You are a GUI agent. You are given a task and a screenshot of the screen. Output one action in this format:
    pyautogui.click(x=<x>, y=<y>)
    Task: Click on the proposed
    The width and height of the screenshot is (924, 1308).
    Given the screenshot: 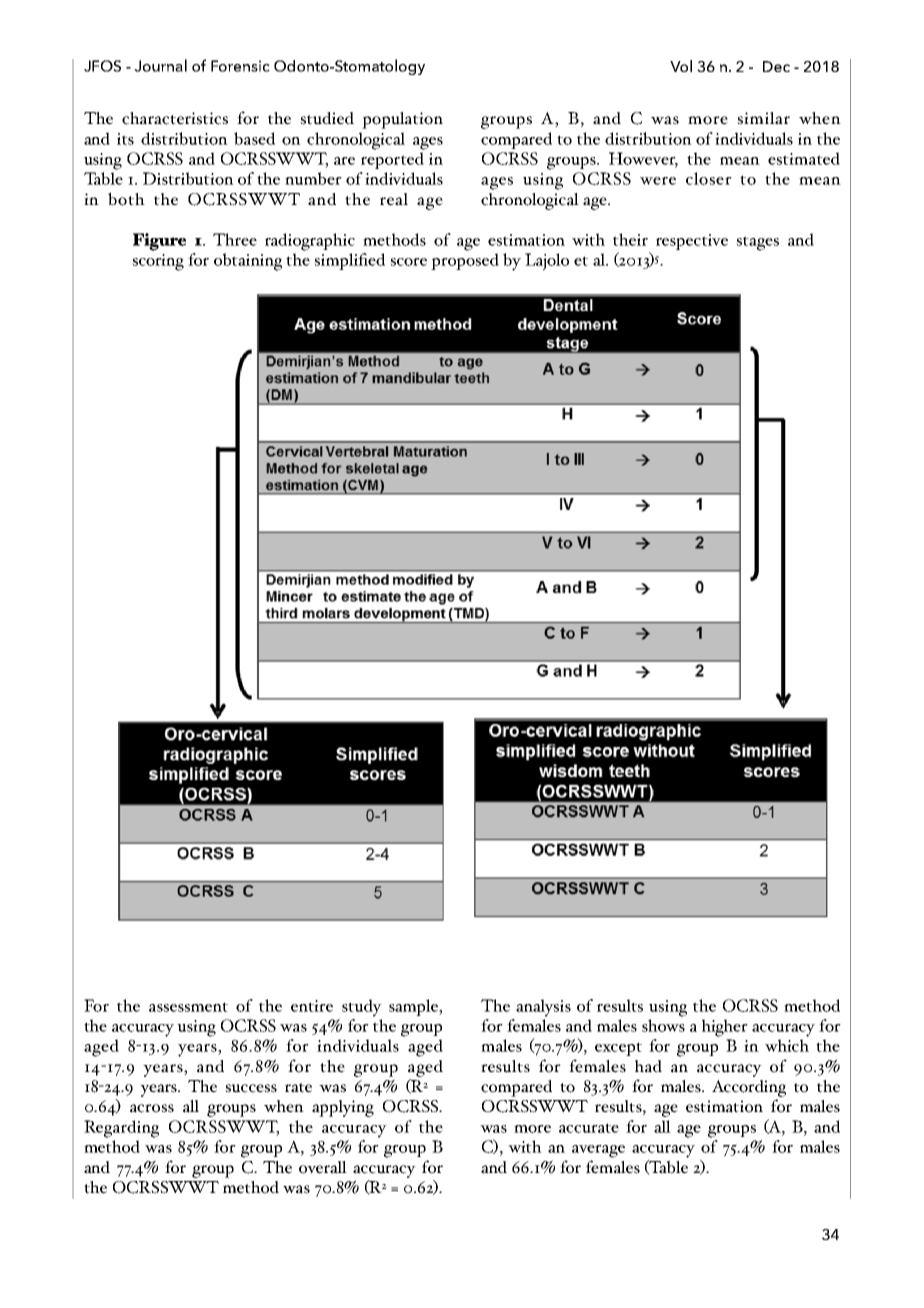 What is the action you would take?
    pyautogui.click(x=465, y=261)
